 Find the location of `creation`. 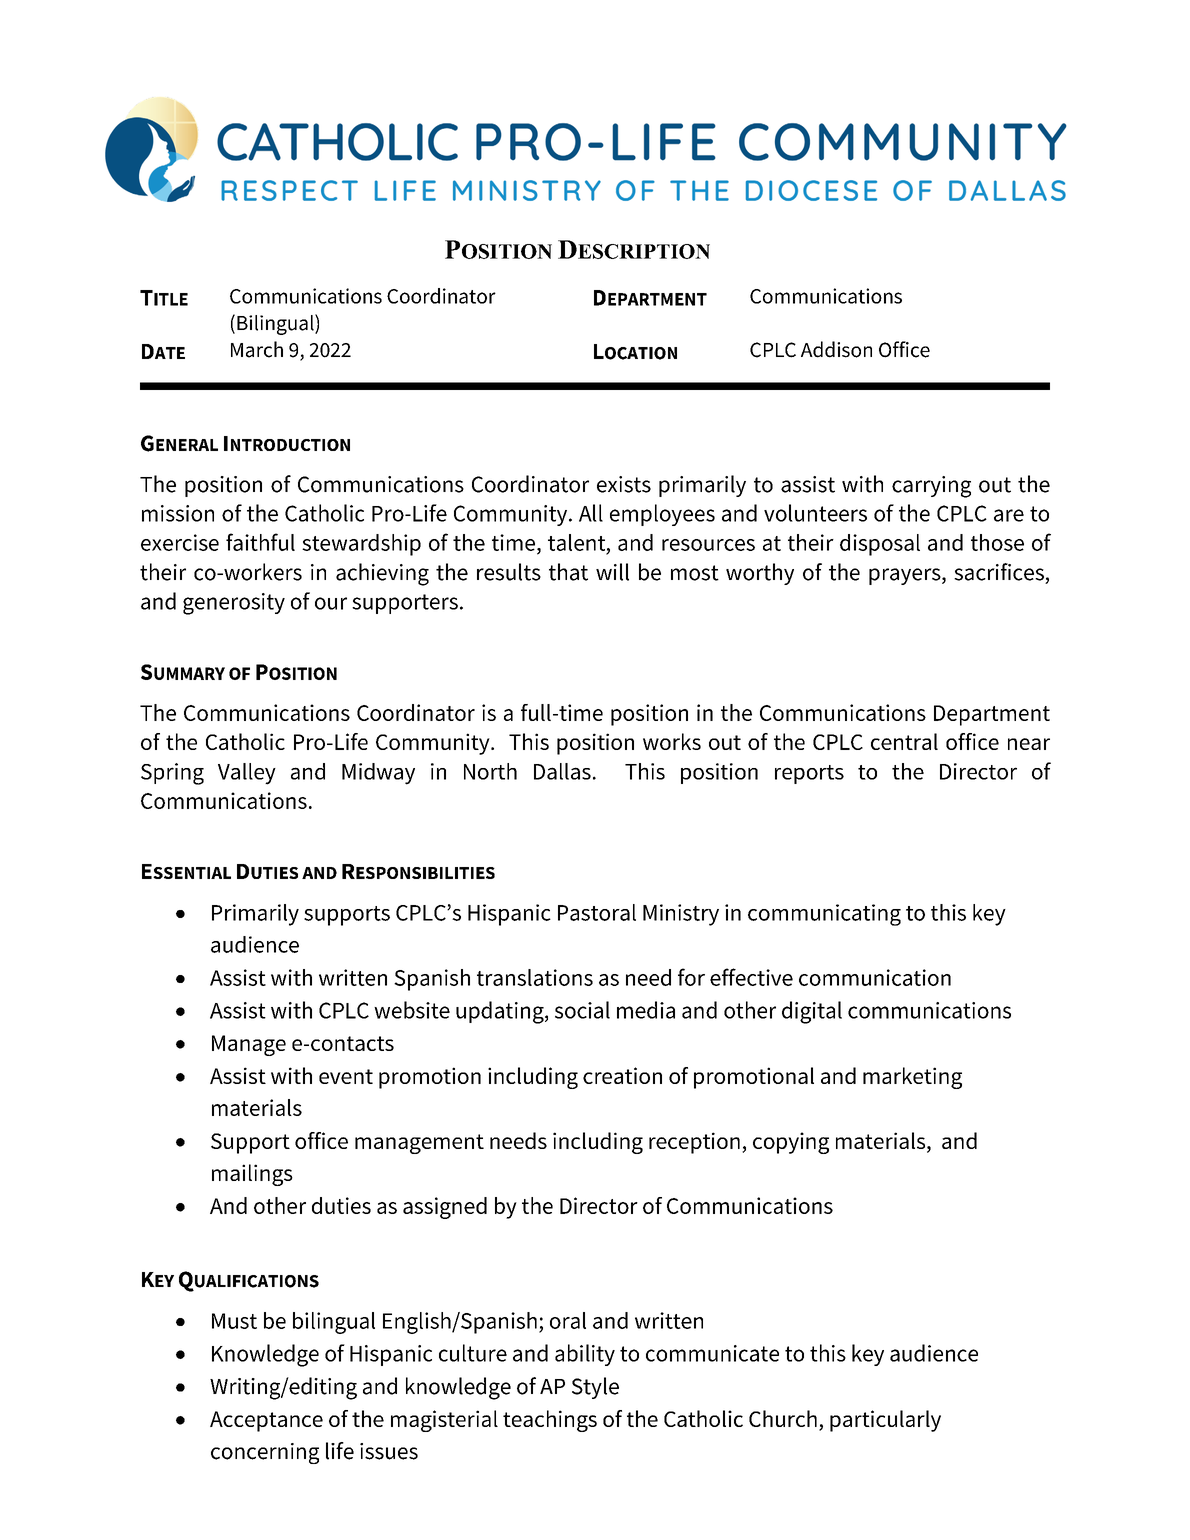

creation is located at coordinates (622, 1075).
